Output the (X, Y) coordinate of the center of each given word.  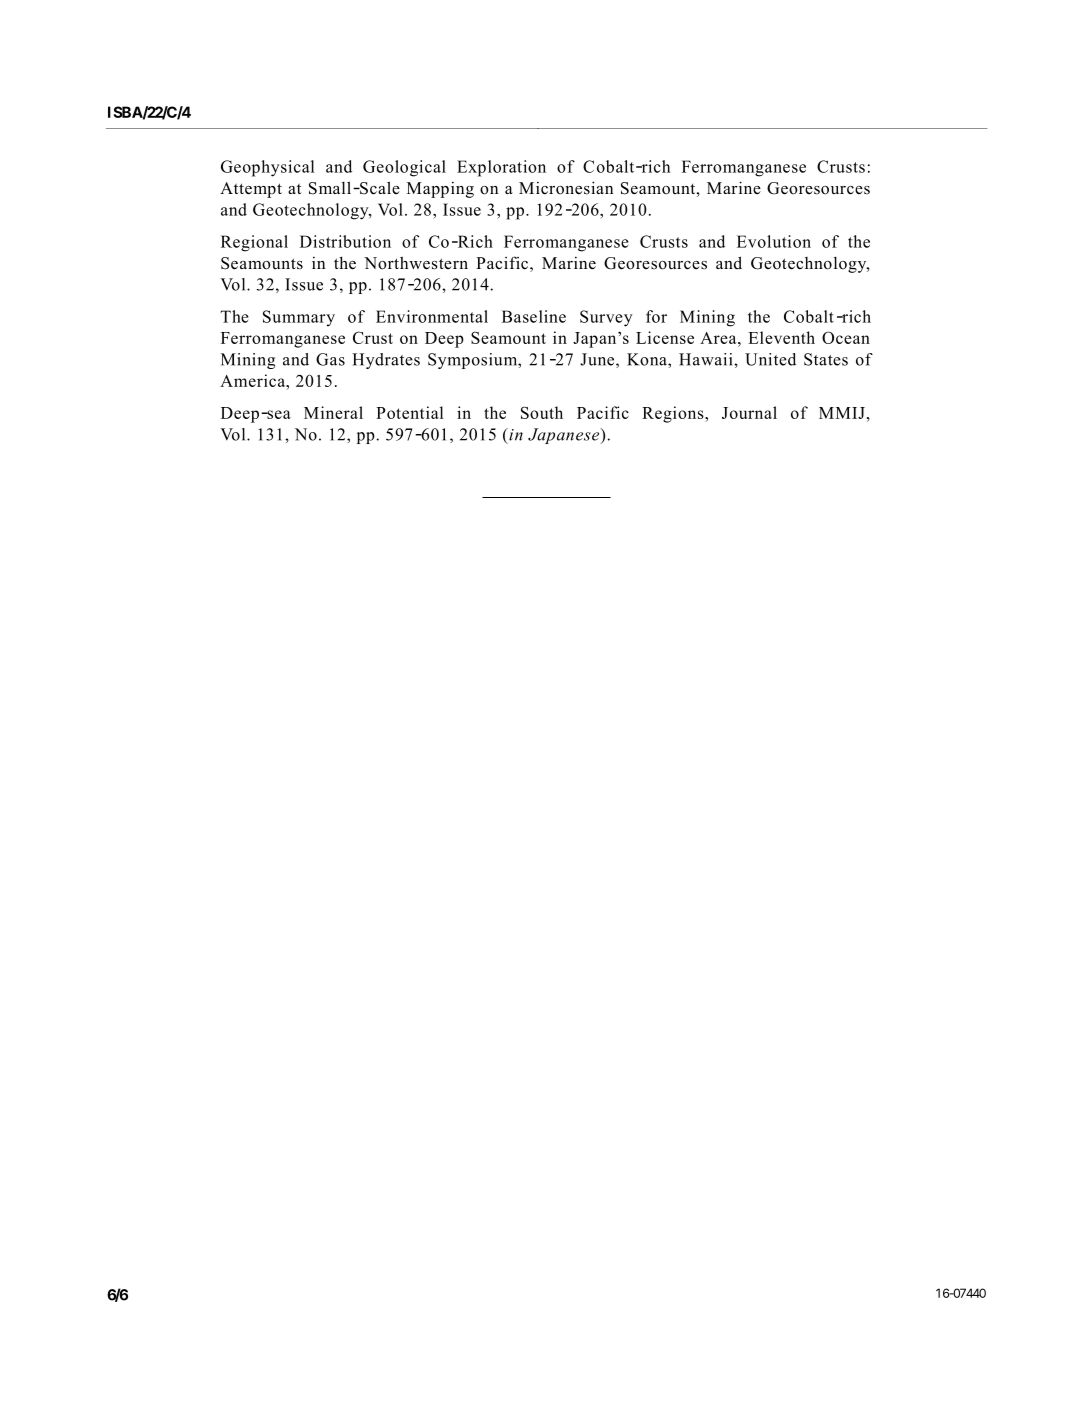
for (656, 316)
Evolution (774, 241)
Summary (299, 318)
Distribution (345, 241)
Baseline (534, 316)
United (770, 359)
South (542, 412)
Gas (330, 359)
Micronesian (566, 188)
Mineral (333, 412)
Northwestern (416, 263)
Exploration (501, 168)
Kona (648, 359)
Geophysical (267, 168)
